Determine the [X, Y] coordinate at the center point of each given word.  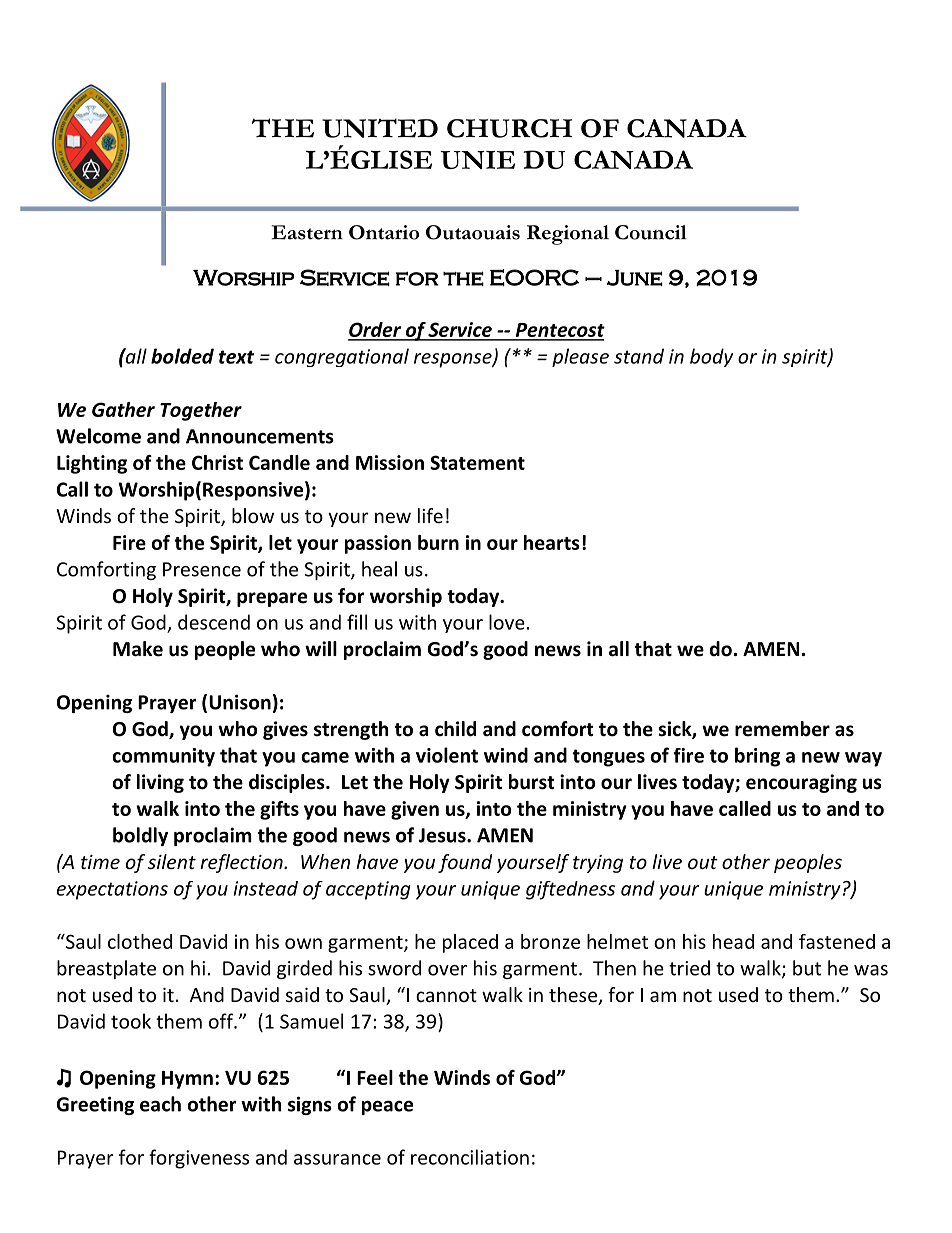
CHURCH [509, 128]
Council [650, 232]
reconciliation [470, 1157]
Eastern [307, 232]
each [160, 1104]
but [807, 968]
